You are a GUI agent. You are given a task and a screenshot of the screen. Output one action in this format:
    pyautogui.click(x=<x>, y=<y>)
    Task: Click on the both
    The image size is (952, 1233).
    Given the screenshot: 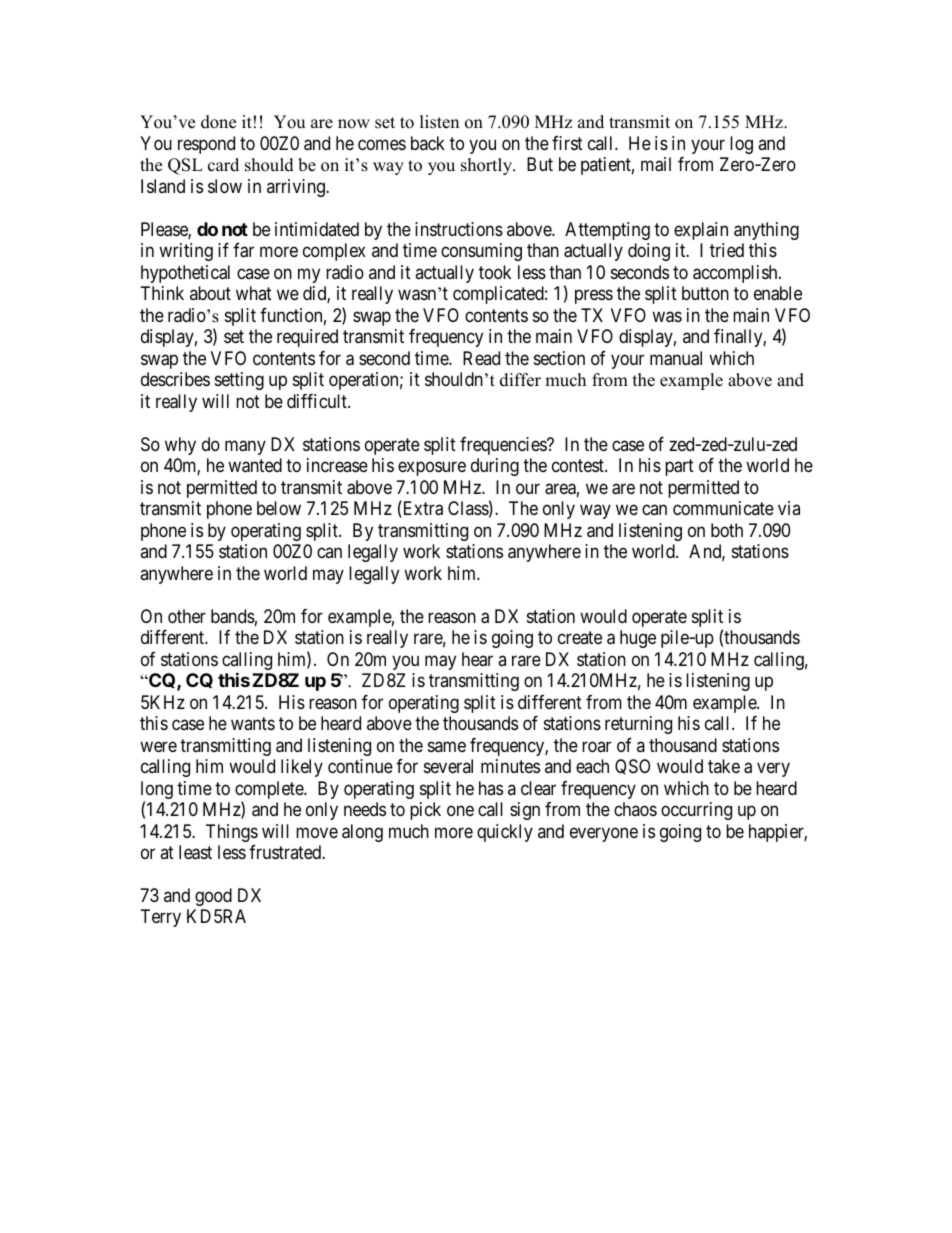 What is the action you would take?
    pyautogui.click(x=727, y=530)
